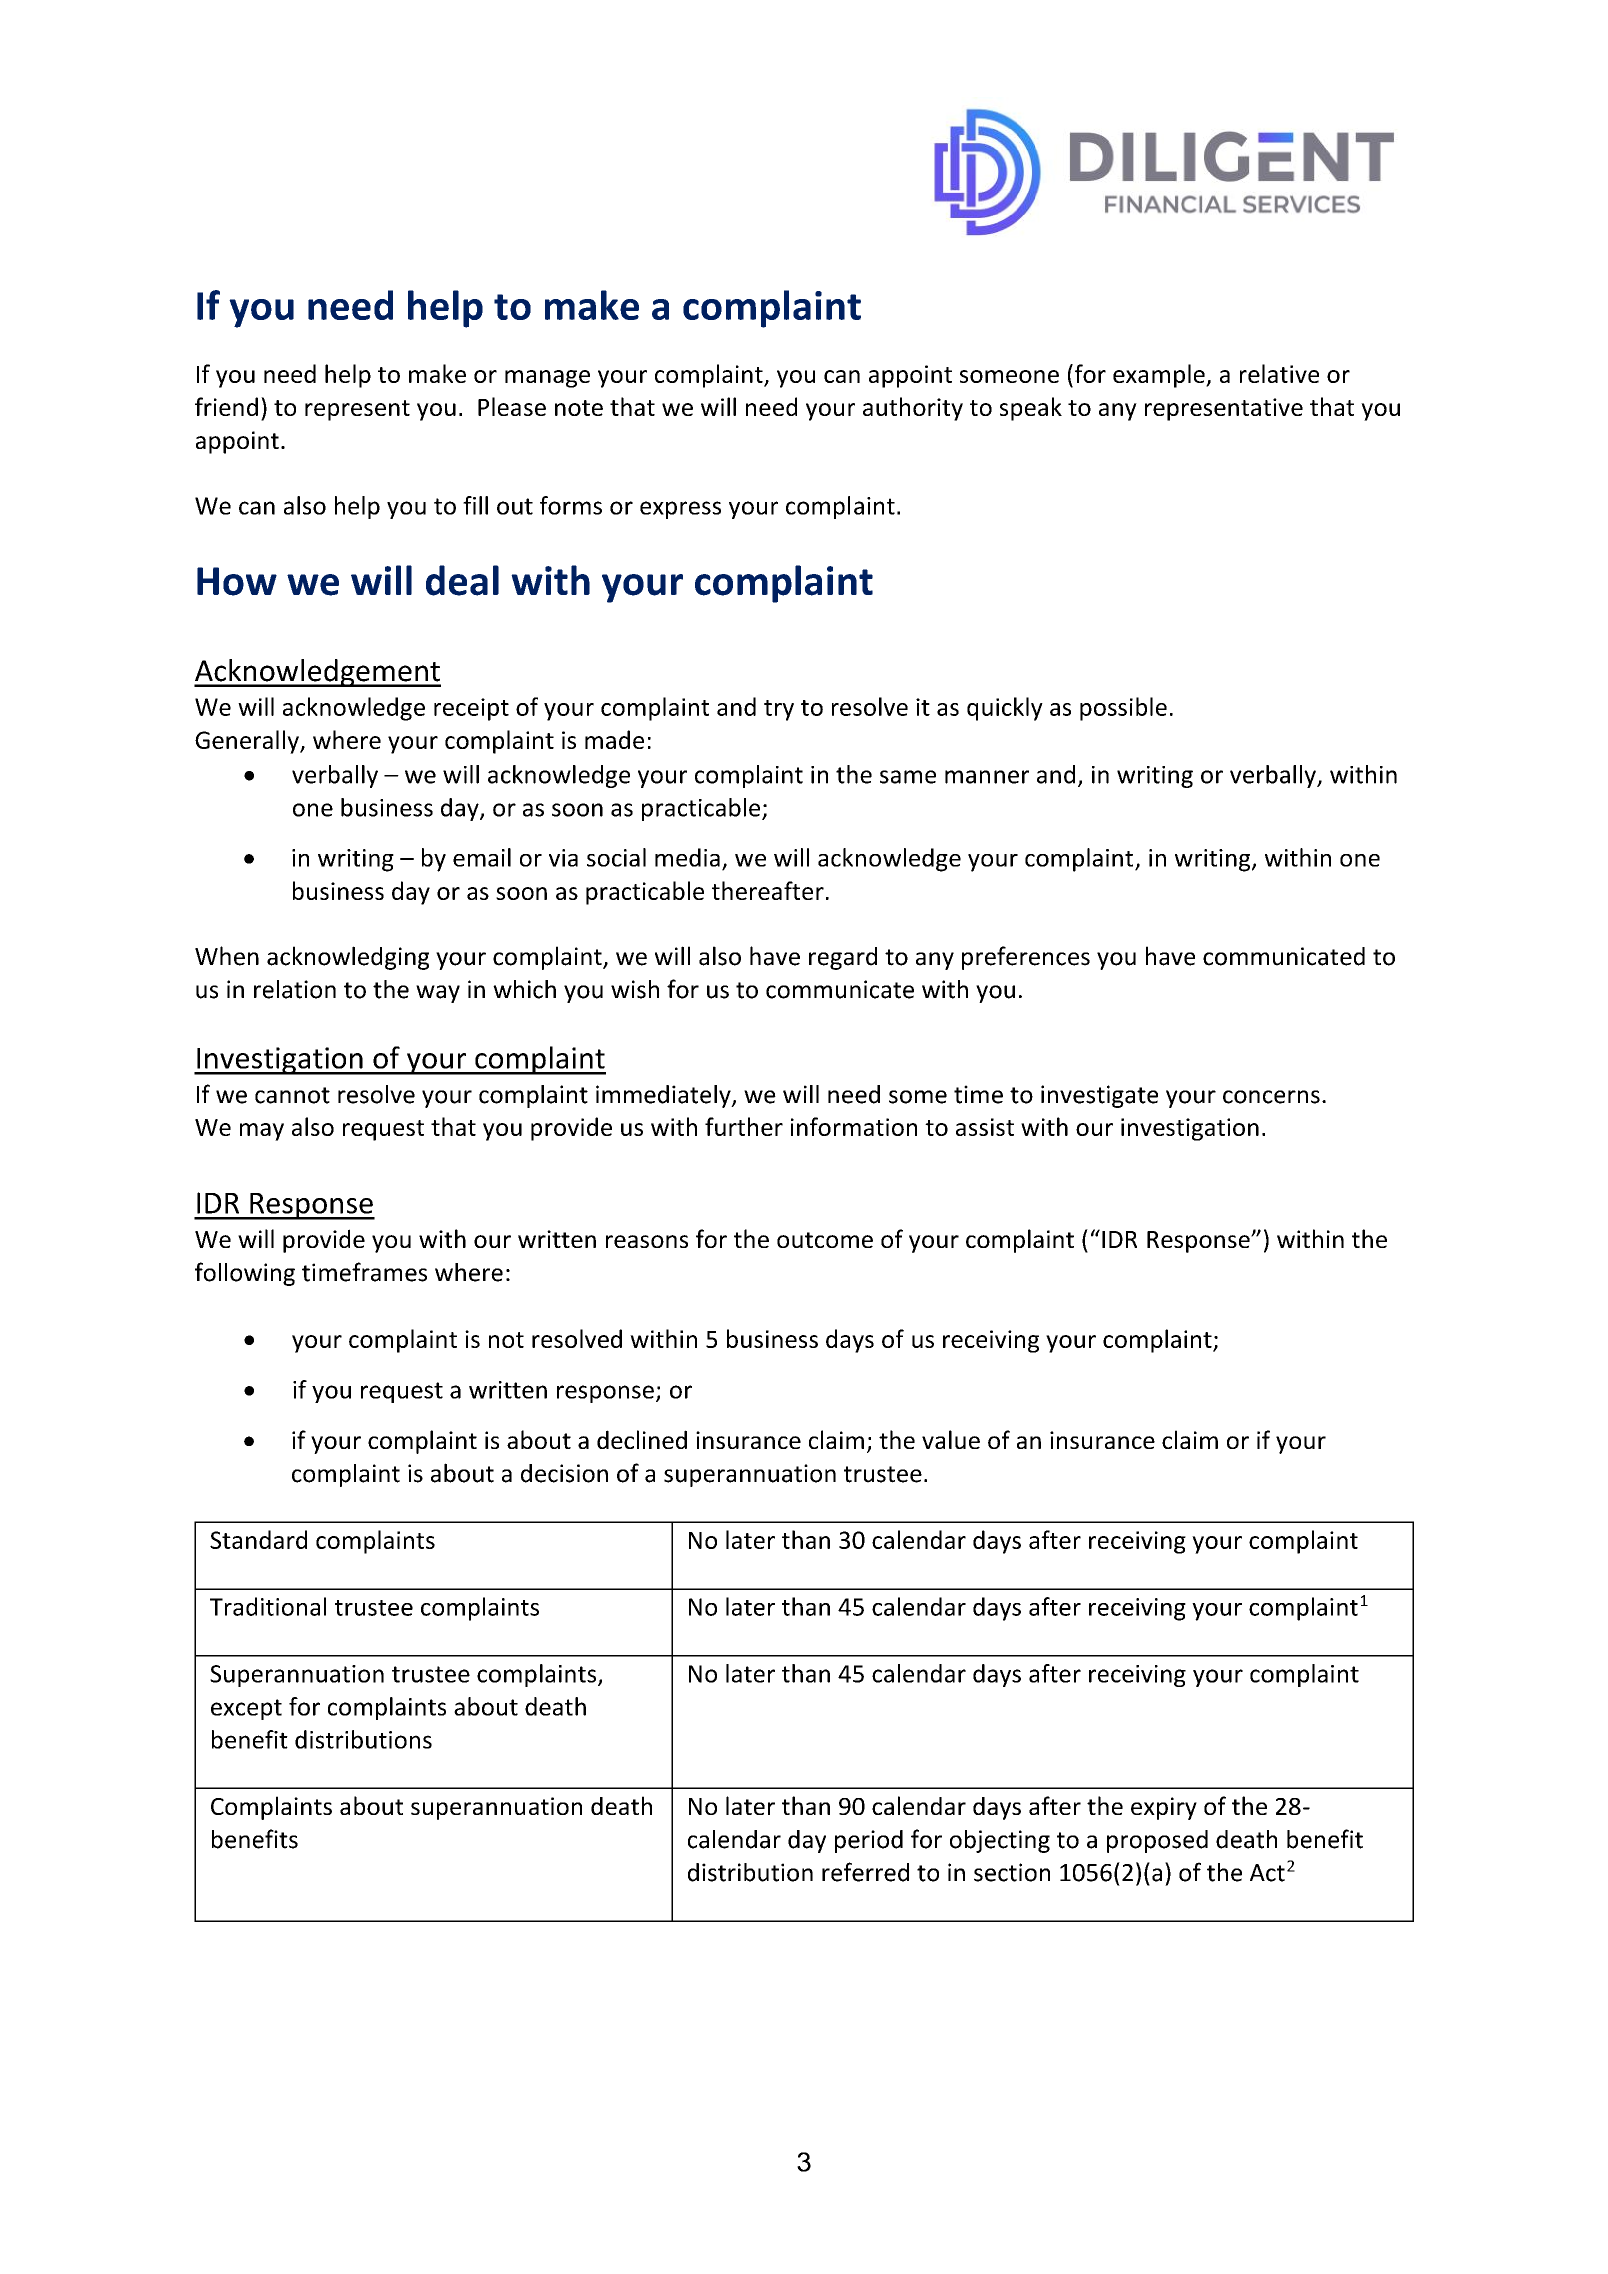 The image size is (1608, 2274). What do you see at coordinates (680, 510) in the page?
I see `express` at bounding box center [680, 510].
